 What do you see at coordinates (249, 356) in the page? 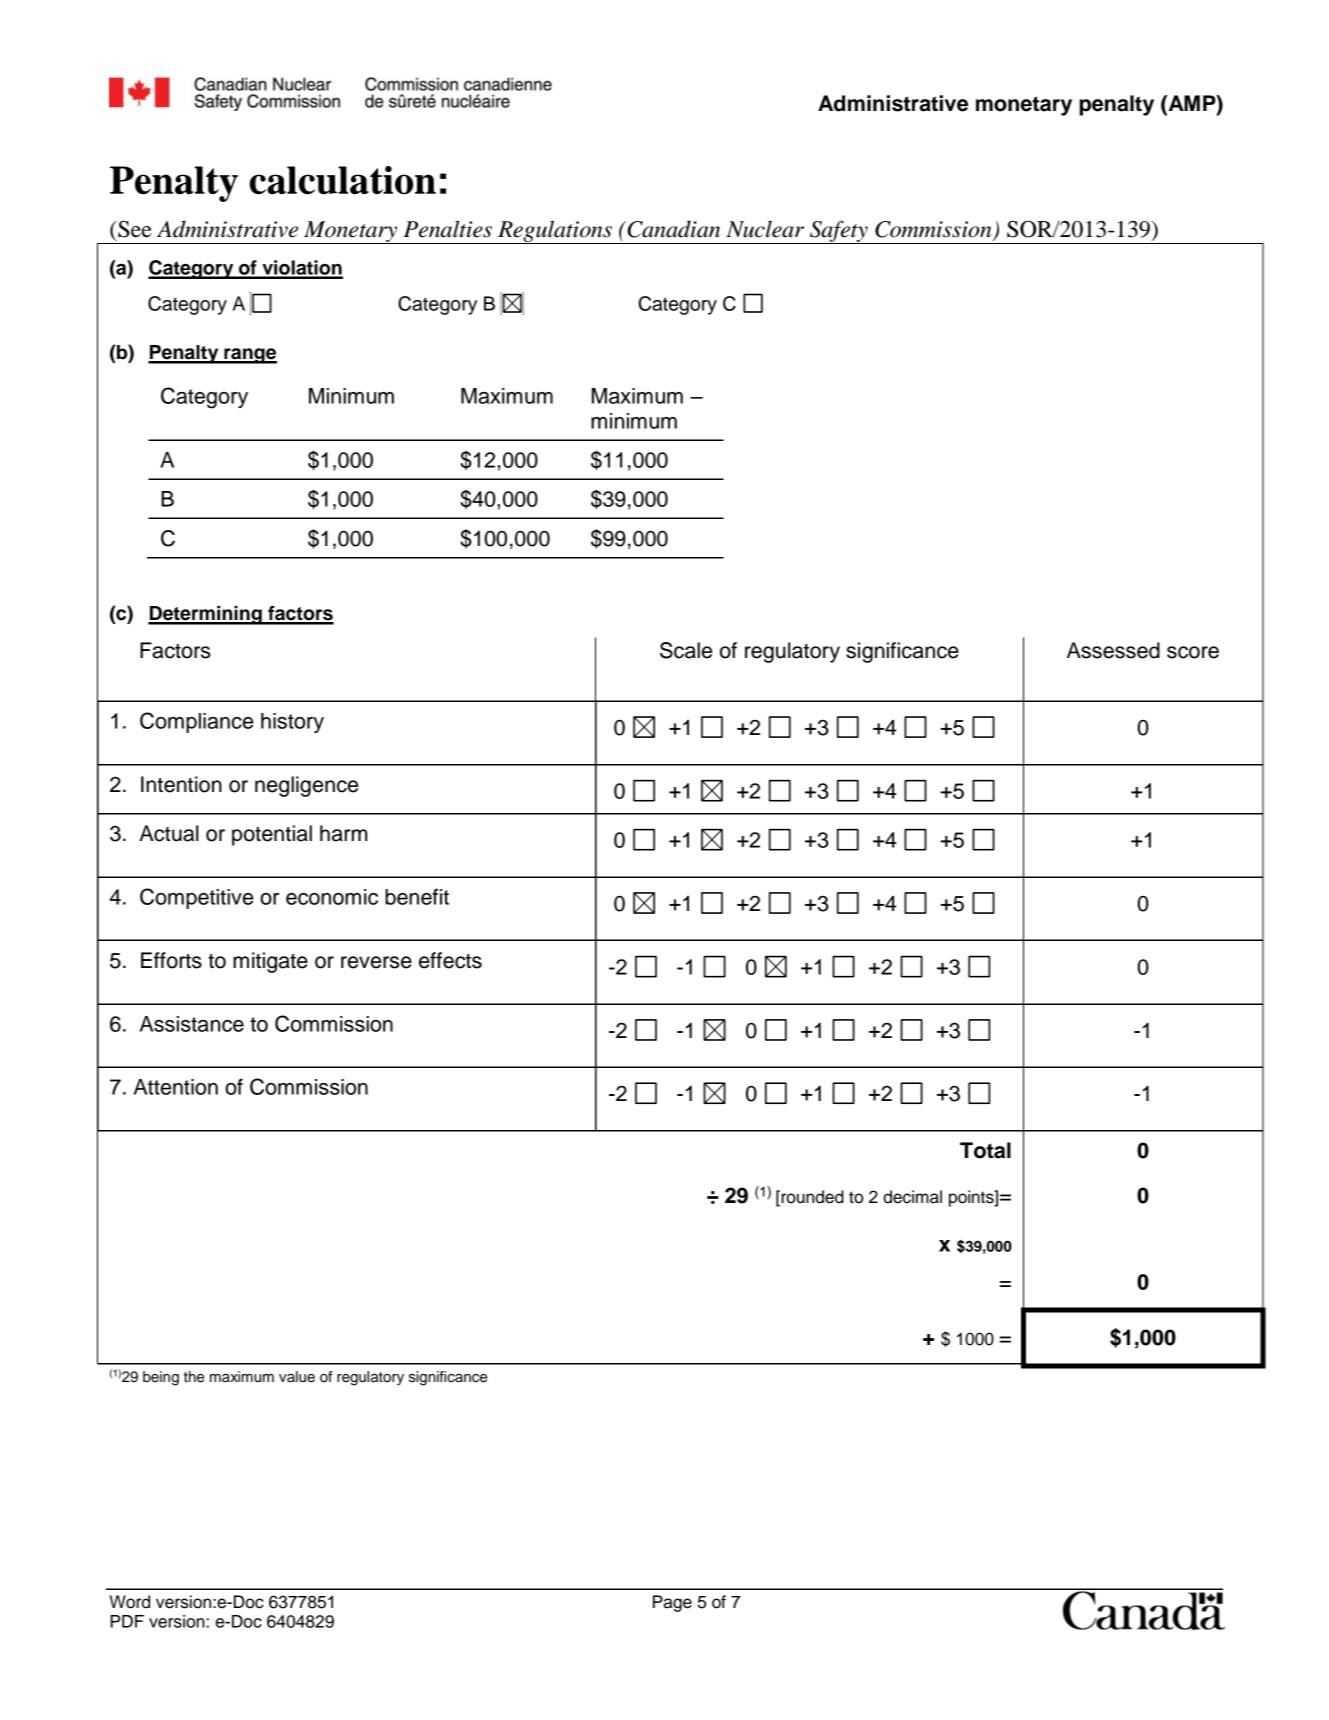
I see `range` at bounding box center [249, 356].
